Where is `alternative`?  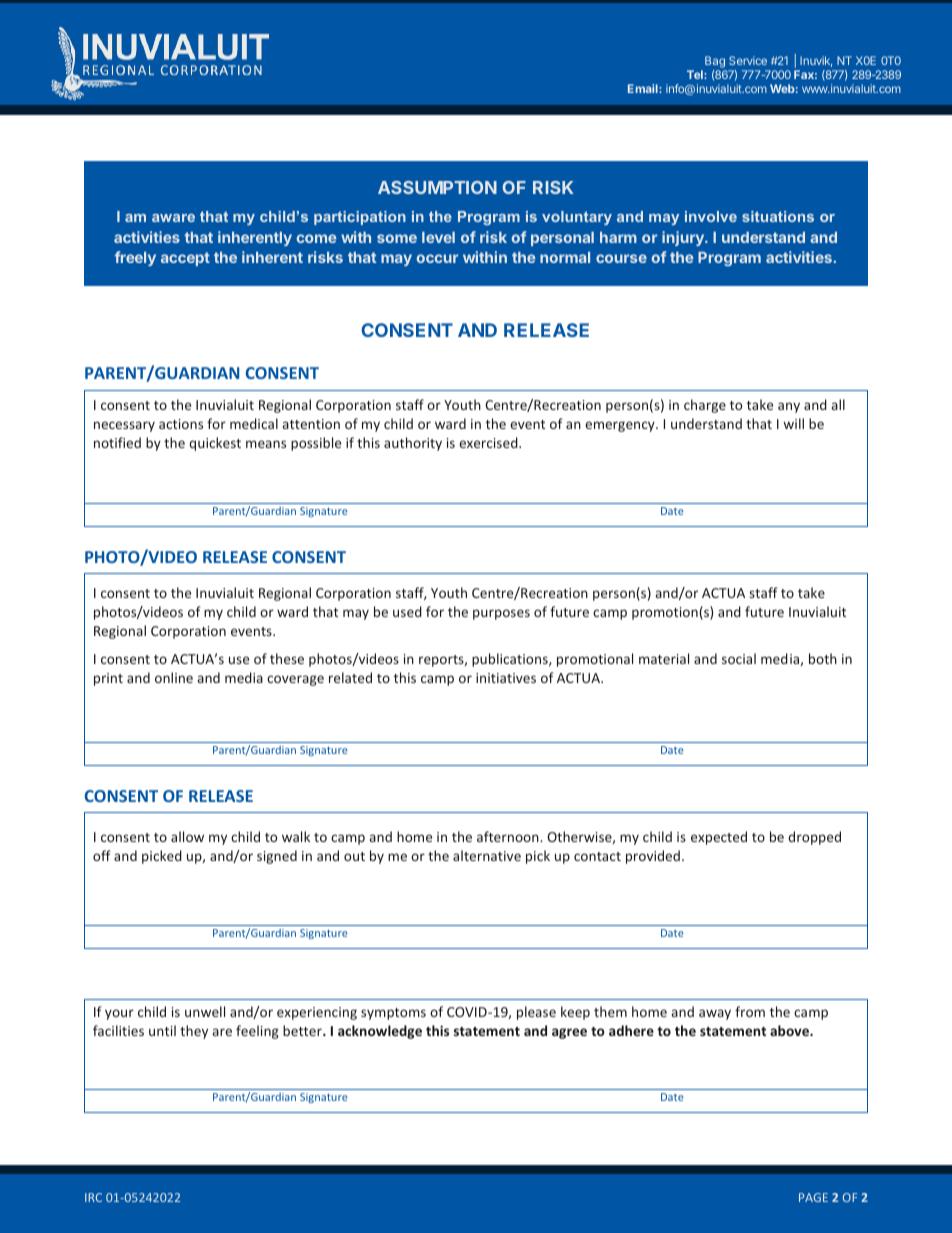 alternative is located at coordinates (487, 855).
